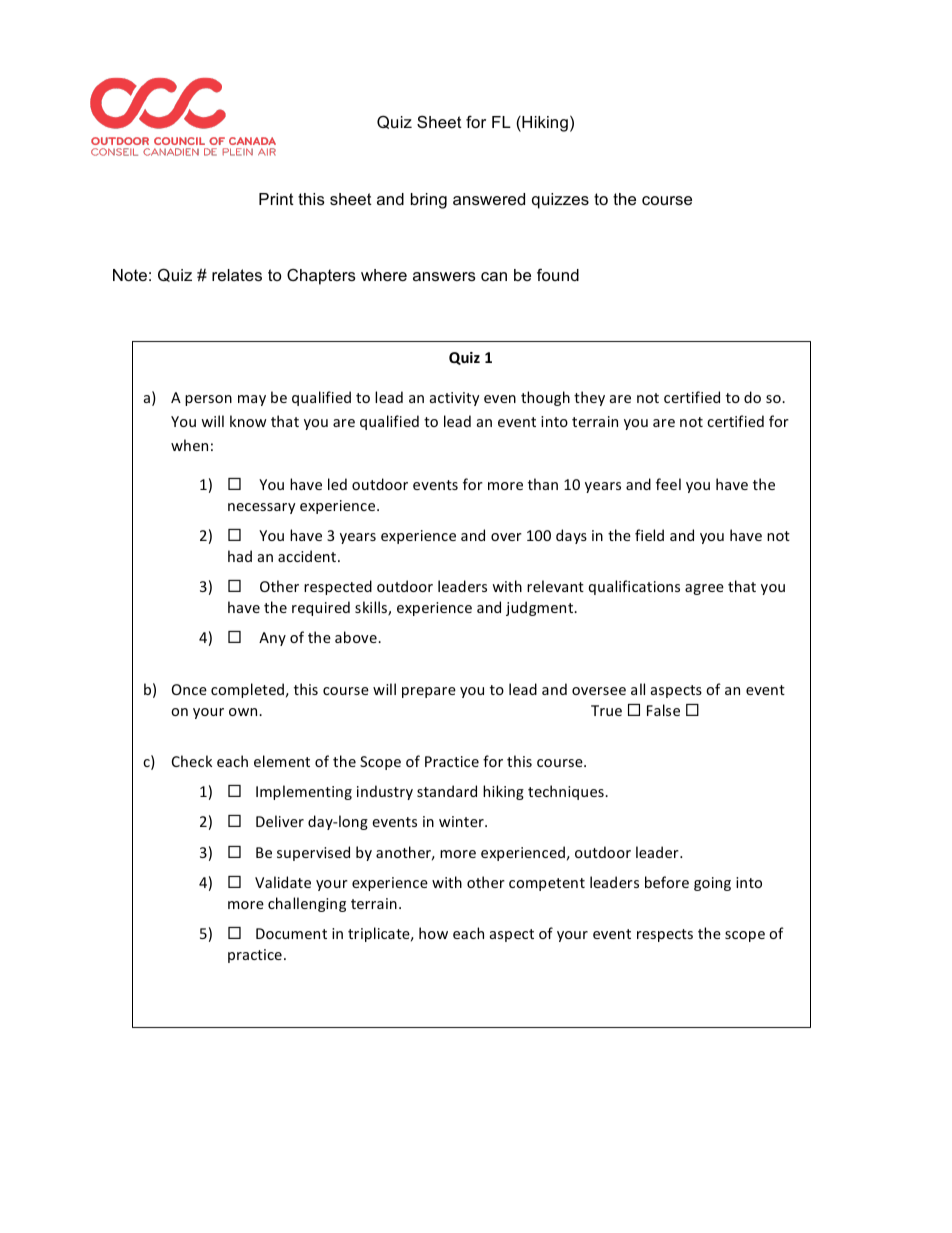 The width and height of the image is (952, 1233). I want to click on feel, so click(668, 484).
